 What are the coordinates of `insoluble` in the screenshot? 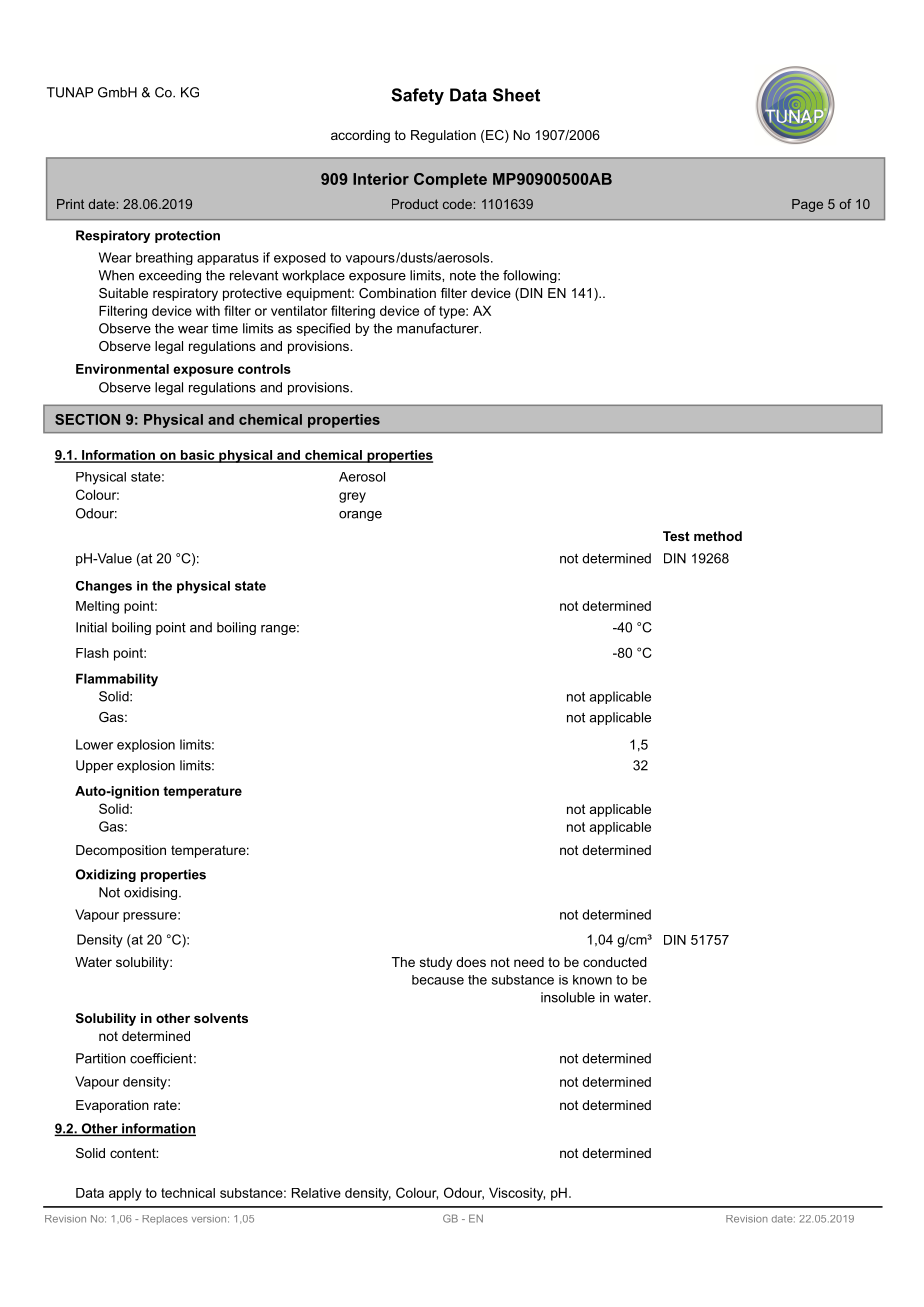 It's located at (568, 997).
